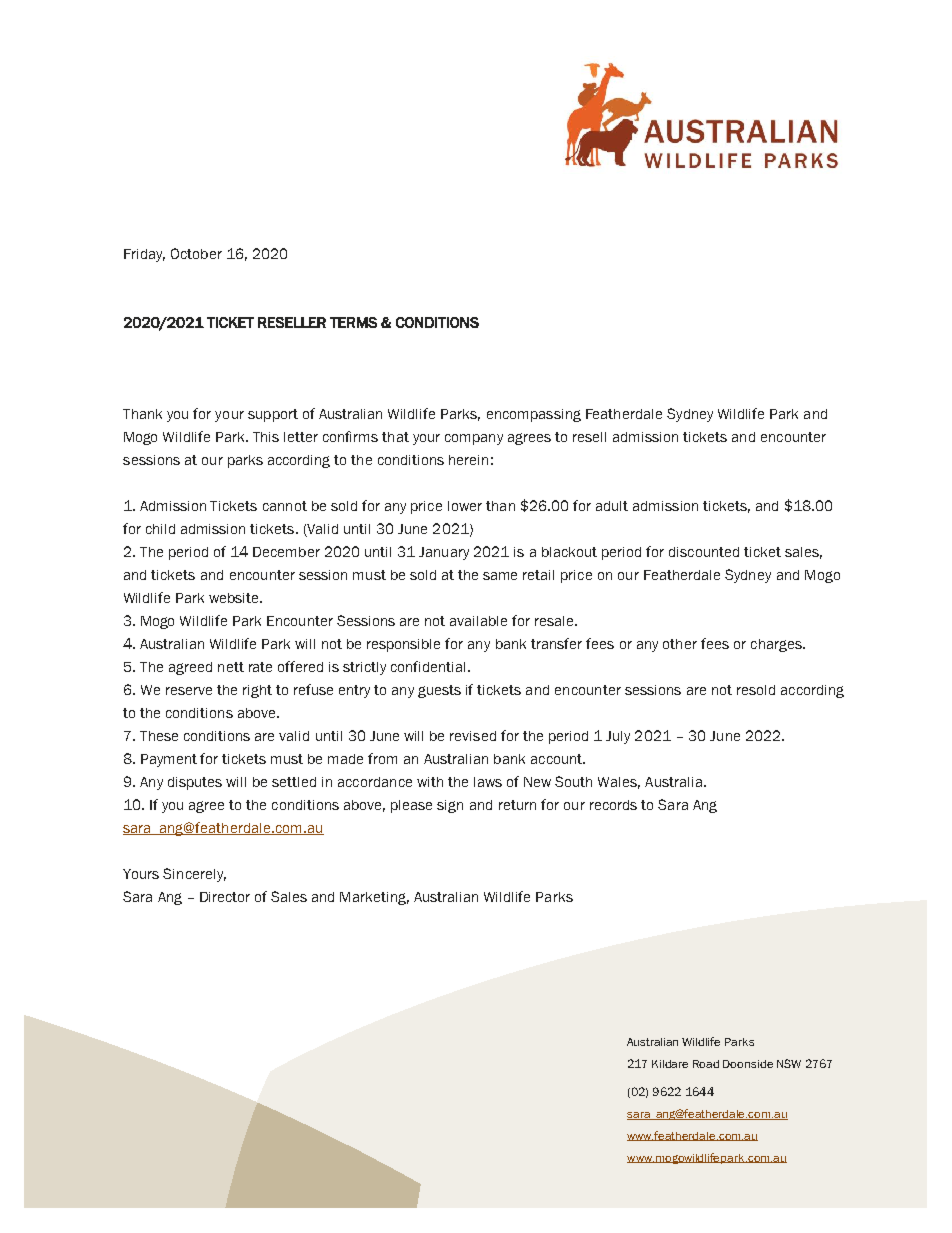 The height and width of the image is (1233, 952). What do you see at coordinates (706, 1064) in the image?
I see `Road` at bounding box center [706, 1064].
